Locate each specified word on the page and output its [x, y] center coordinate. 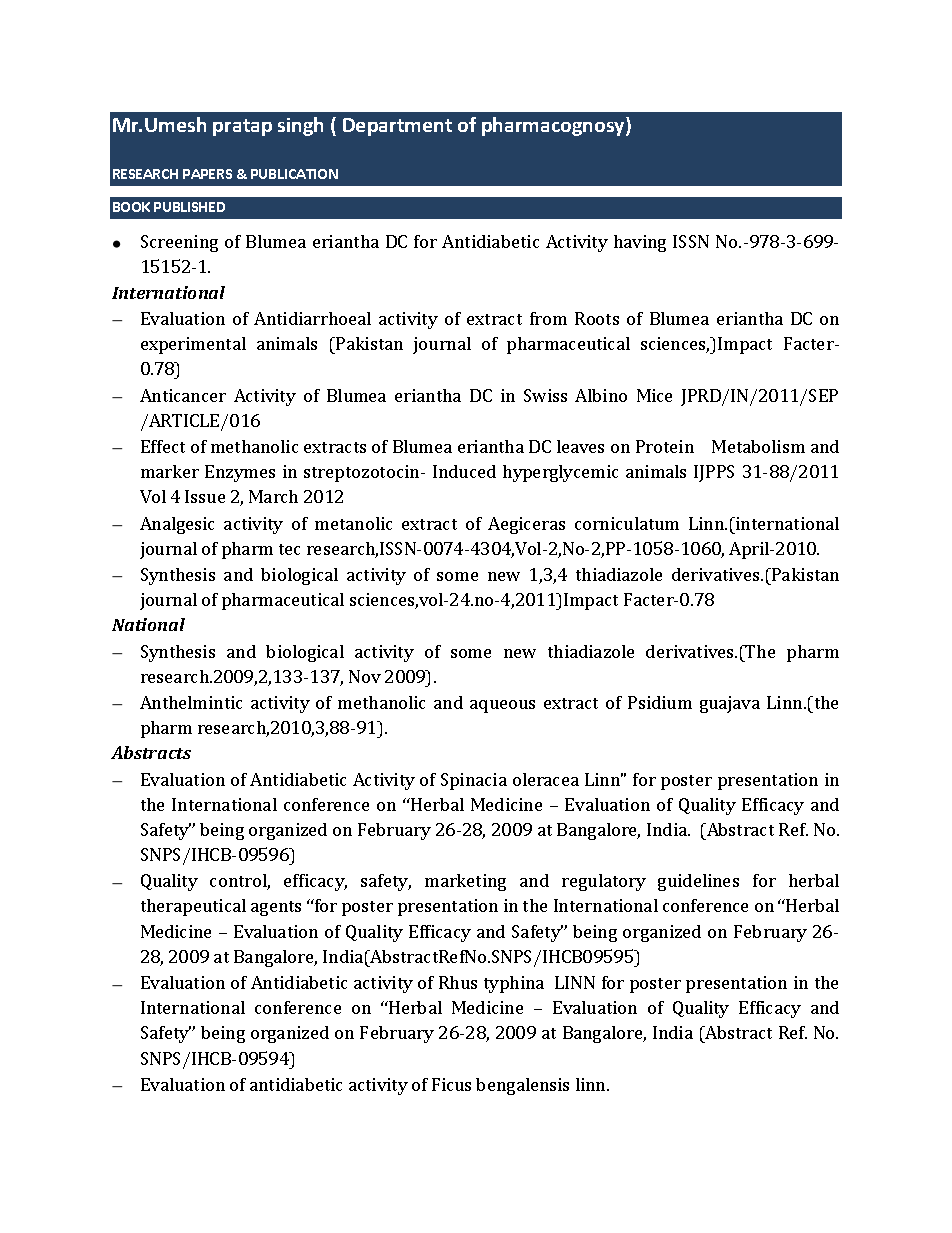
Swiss [545, 395]
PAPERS [207, 174]
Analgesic [177, 525]
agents [276, 908]
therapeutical [193, 907]
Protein [665, 446]
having [640, 243]
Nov [365, 676]
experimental [193, 345]
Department [397, 127]
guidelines [698, 882]
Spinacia [474, 781]
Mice [654, 395]
